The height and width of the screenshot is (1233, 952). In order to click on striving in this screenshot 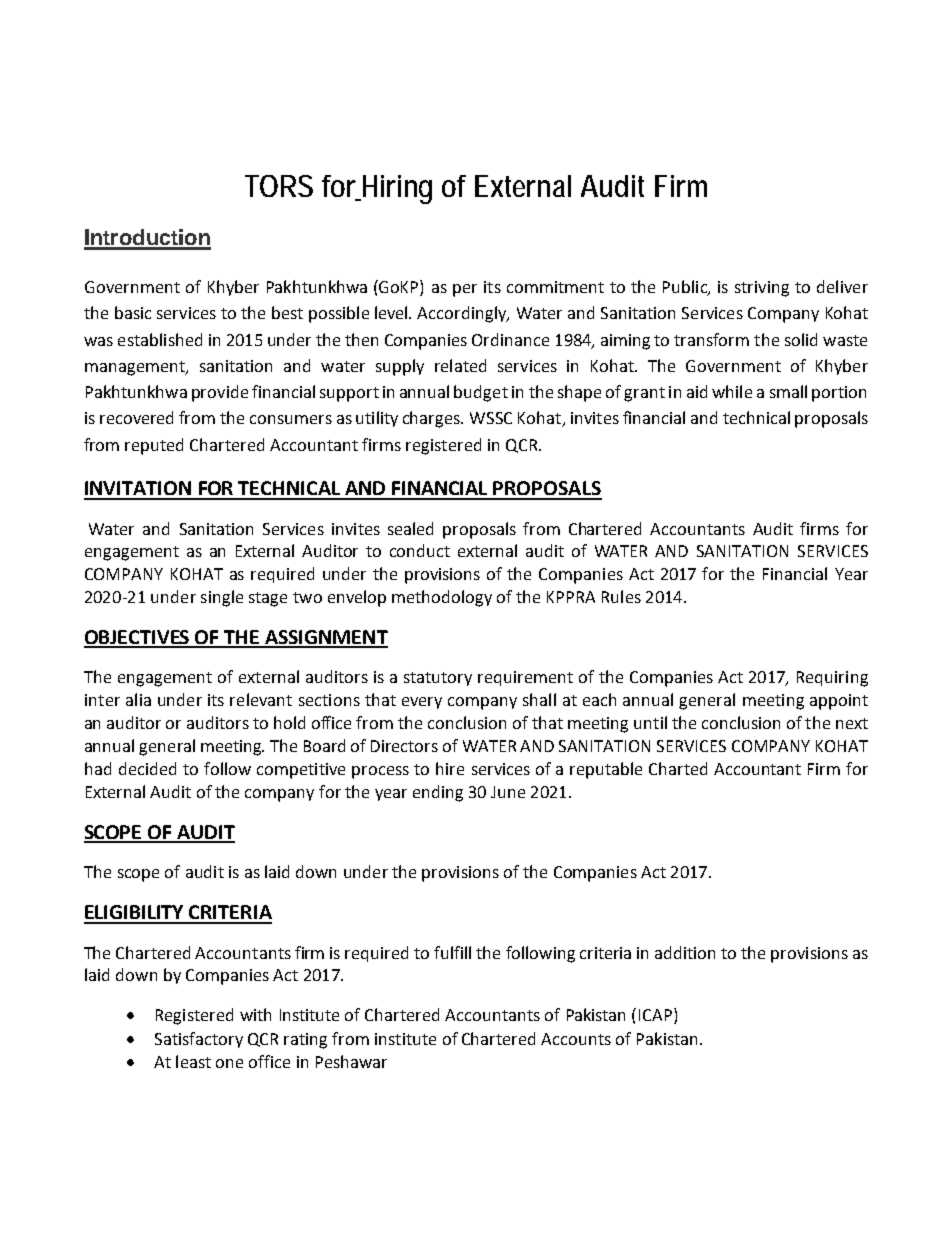, I will do `click(762, 289)`.
